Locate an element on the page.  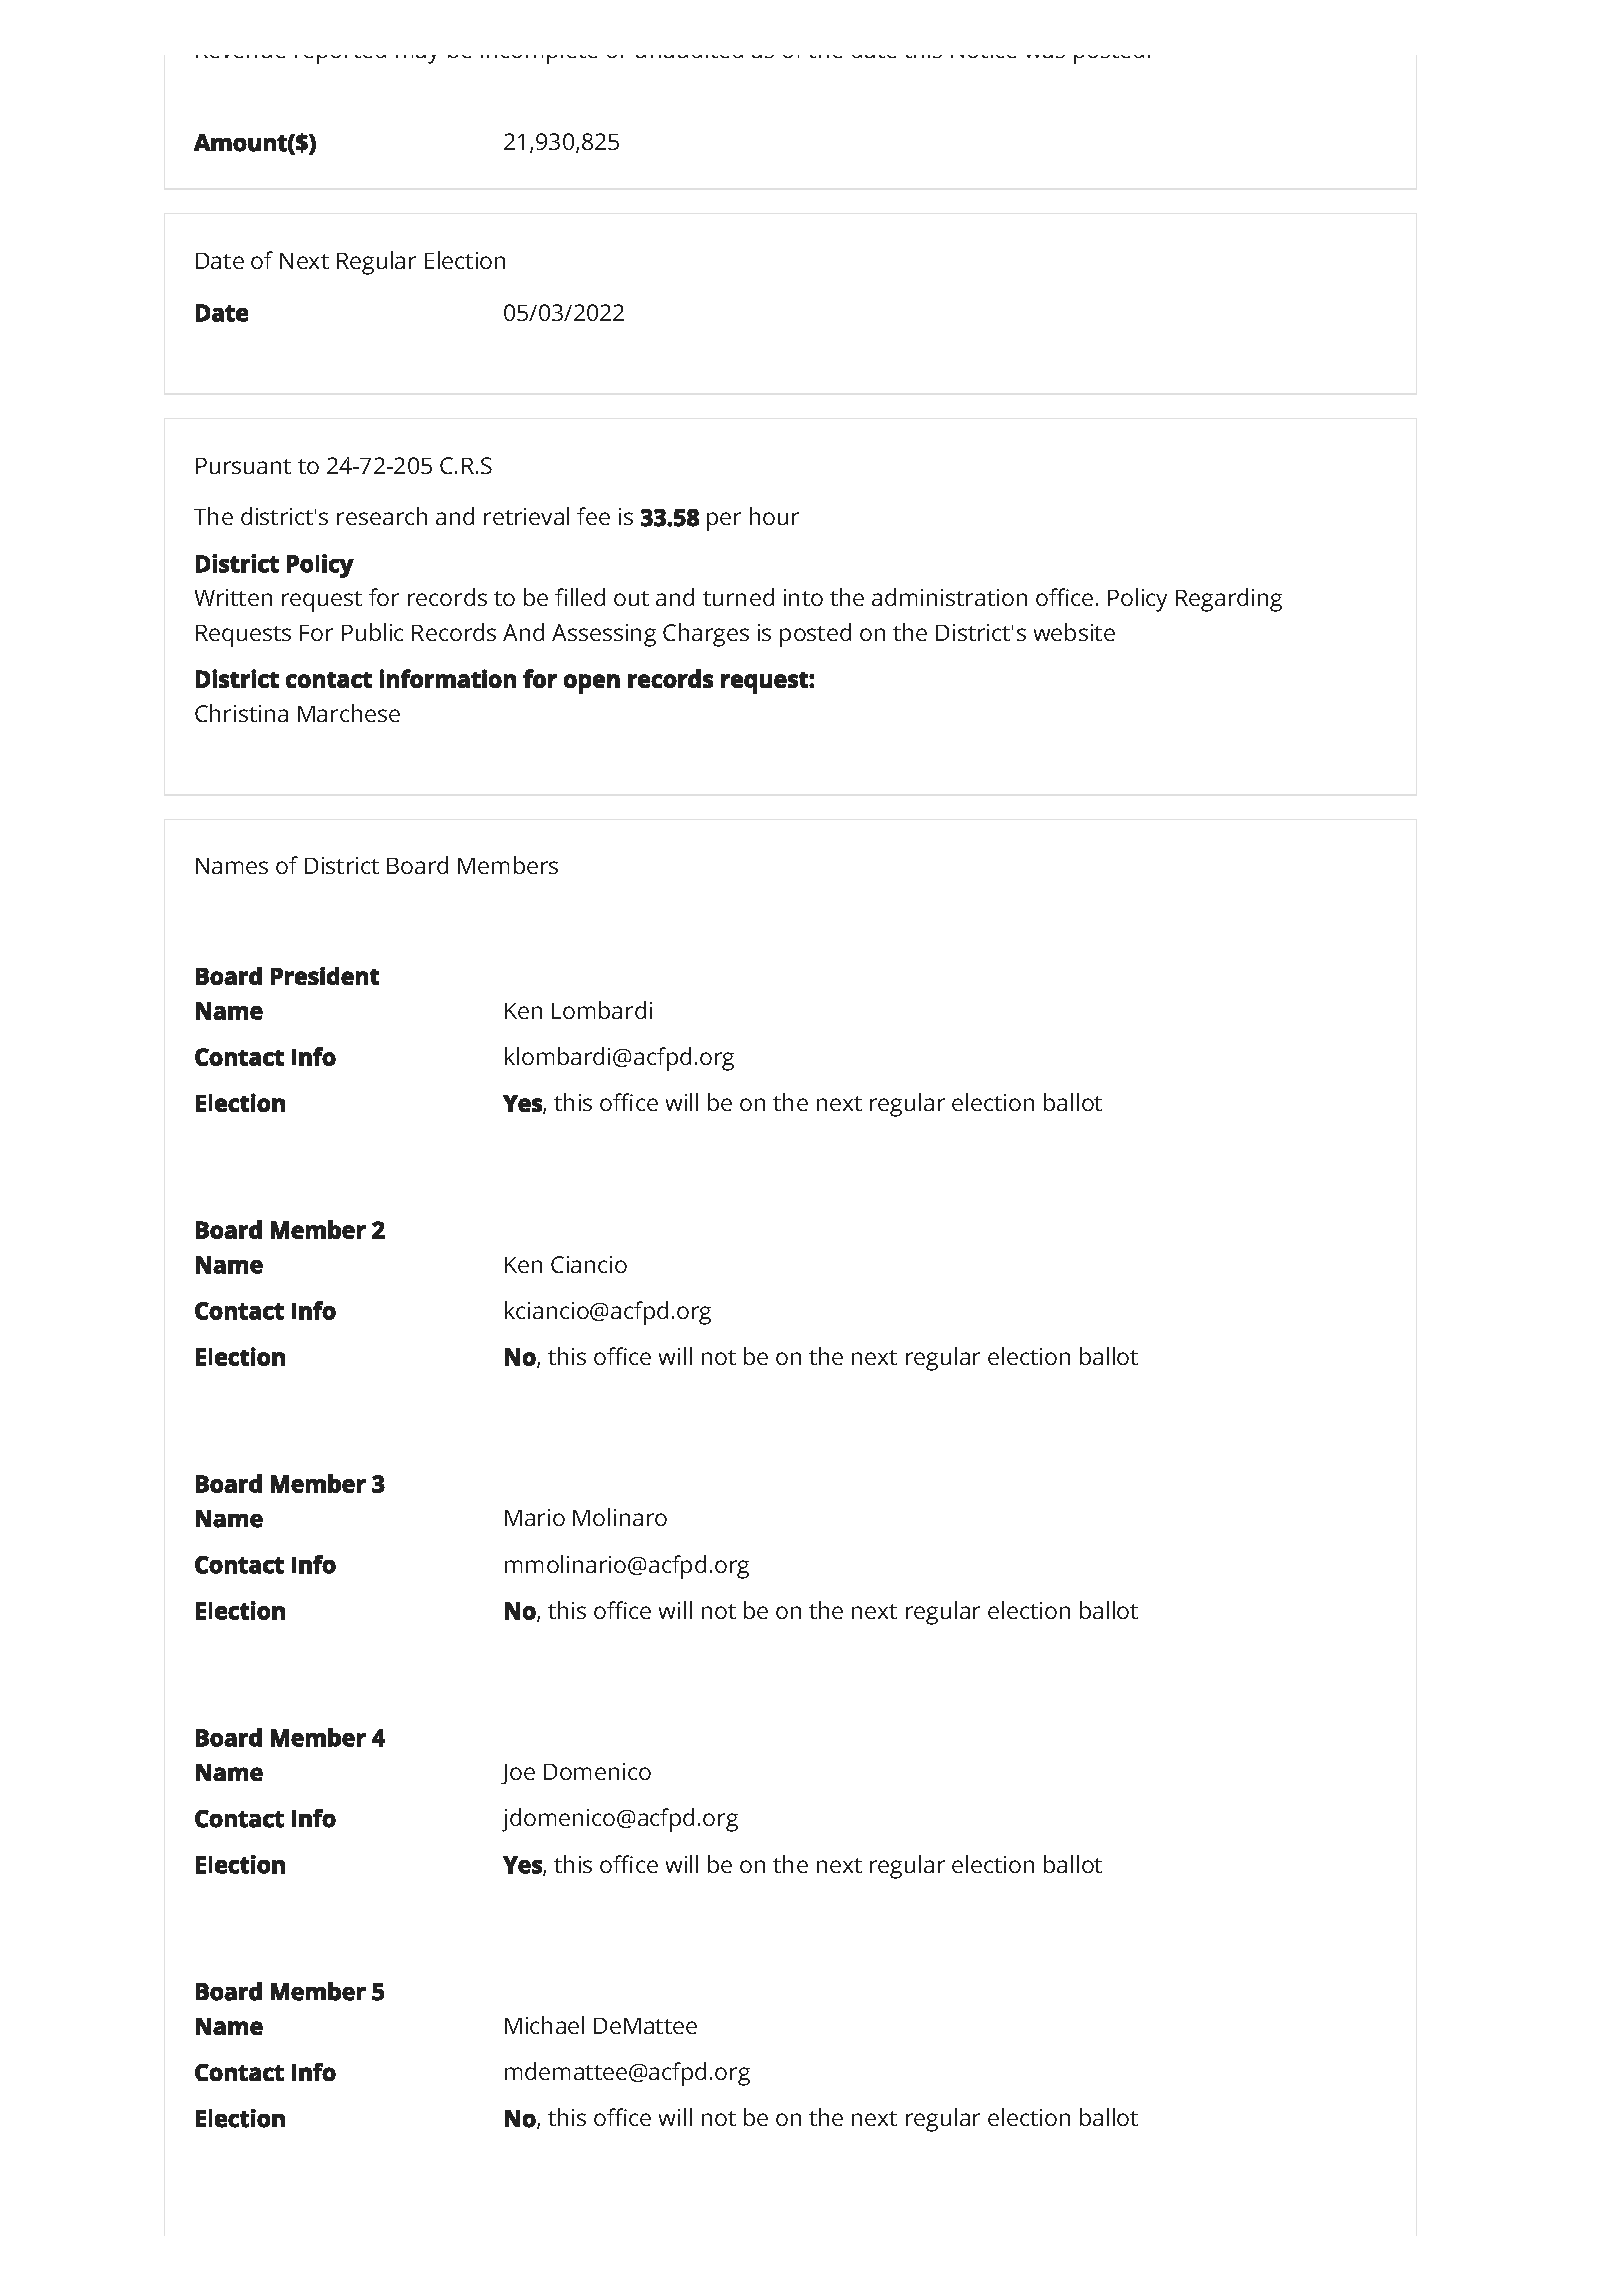
research is located at coordinates (382, 516).
